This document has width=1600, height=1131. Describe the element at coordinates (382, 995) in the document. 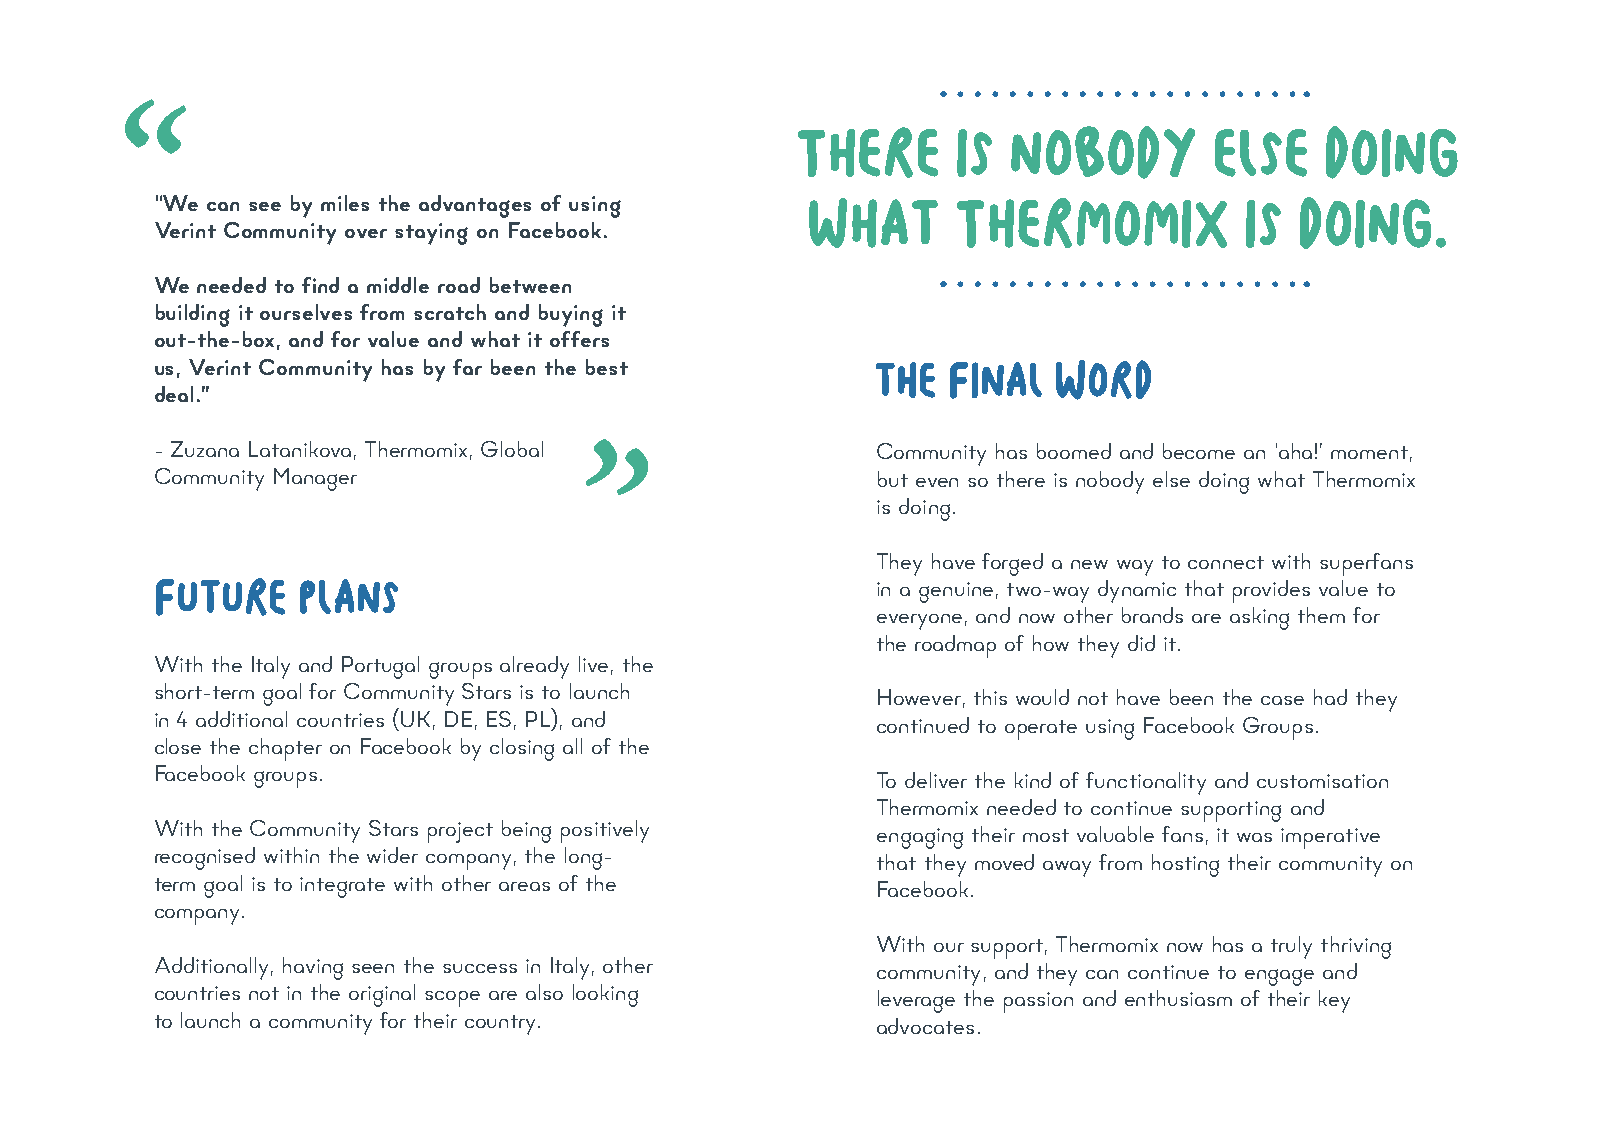

I see `original` at that location.
